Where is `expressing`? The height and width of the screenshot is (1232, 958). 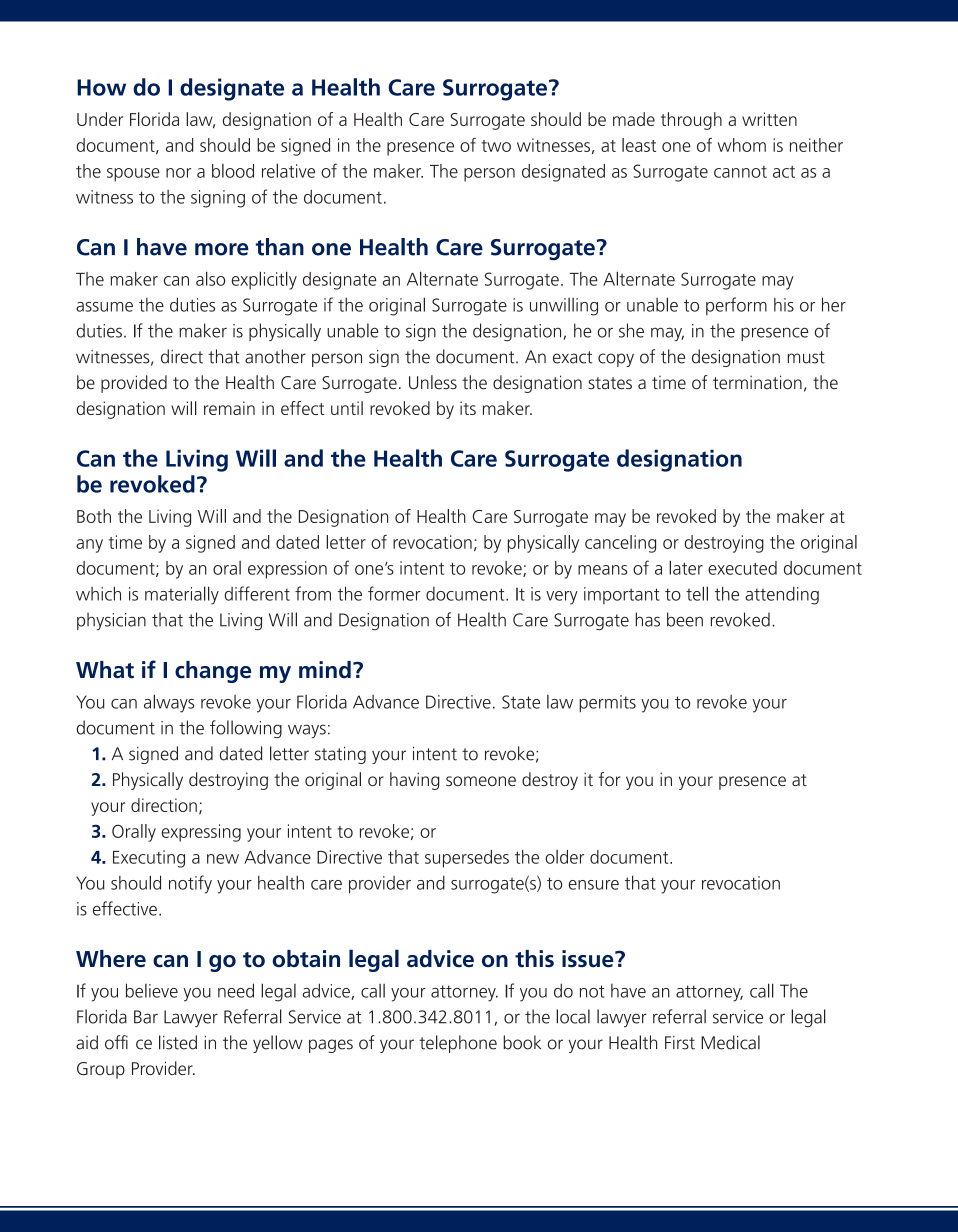
expressing is located at coordinates (201, 833).
